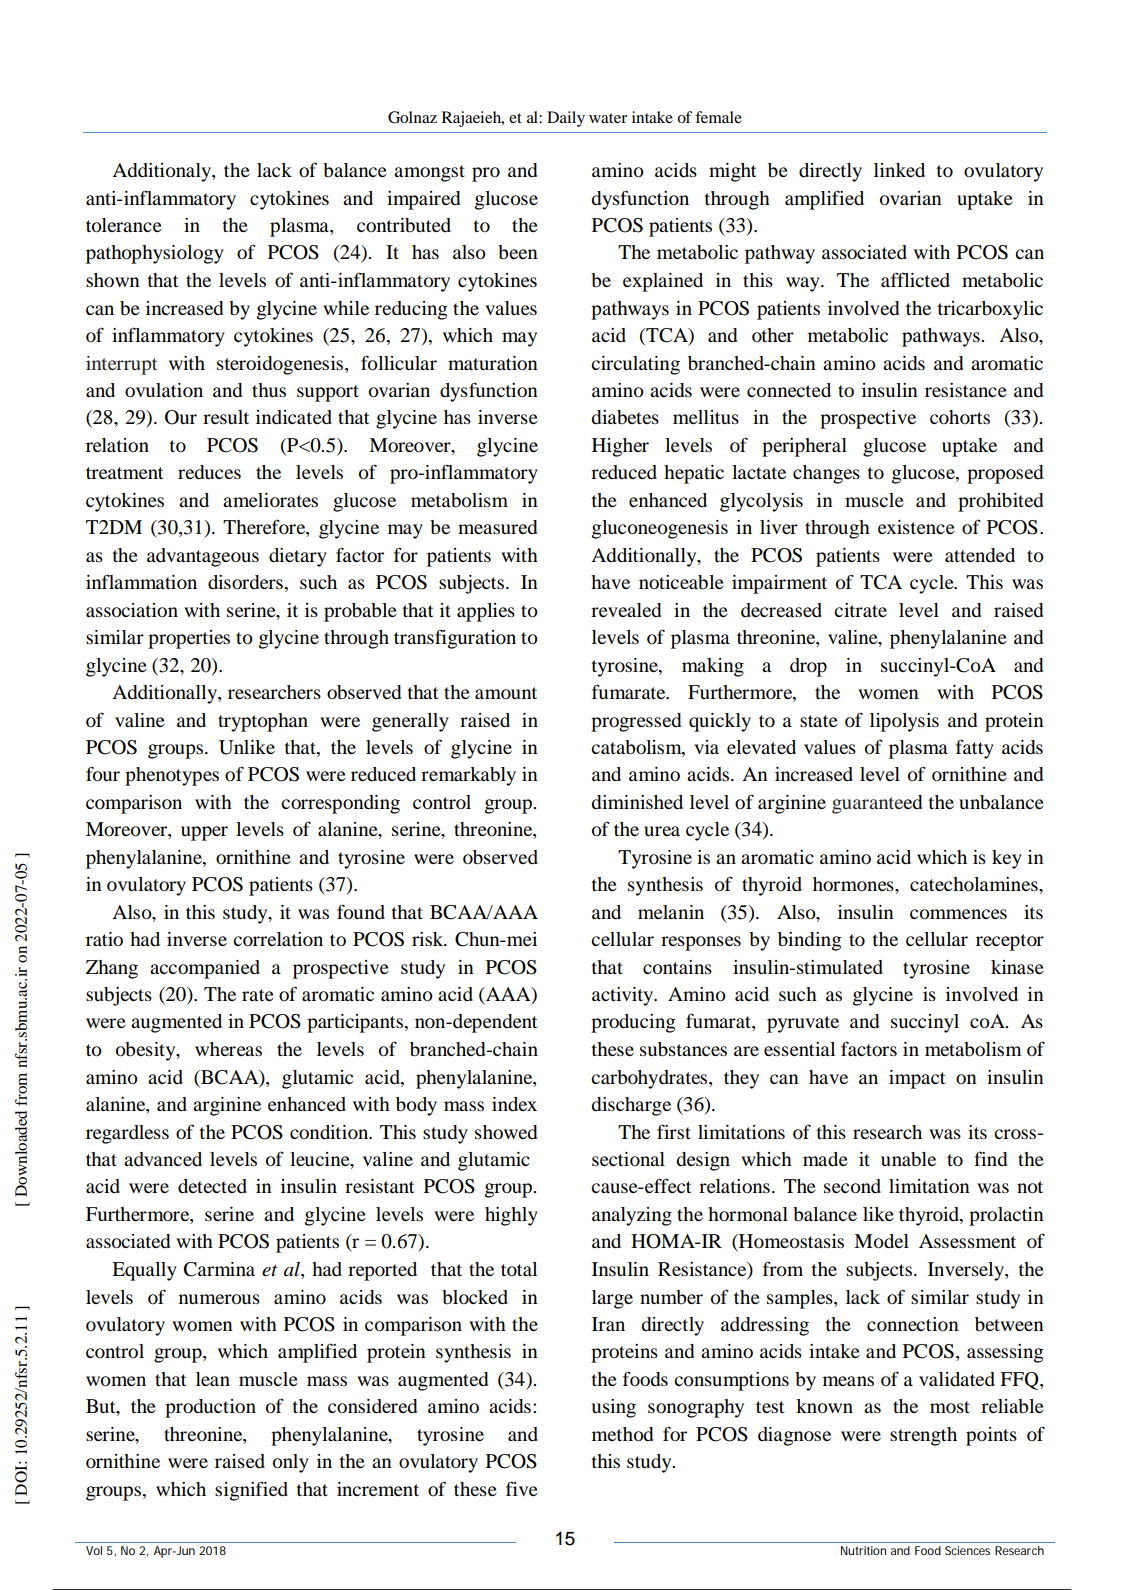 The width and height of the document is (1124, 1590). What do you see at coordinates (124, 225) in the document?
I see `tolerance` at bounding box center [124, 225].
